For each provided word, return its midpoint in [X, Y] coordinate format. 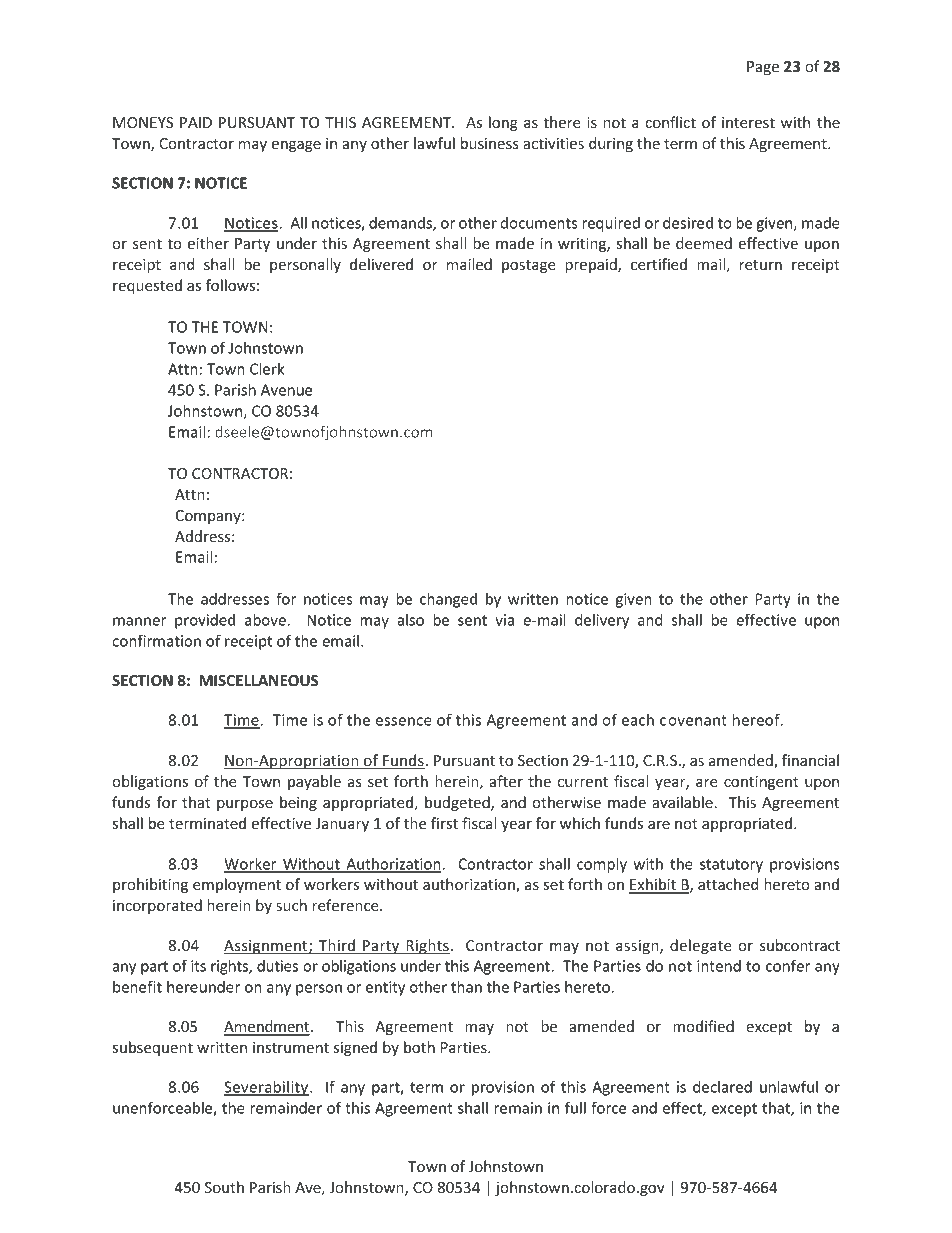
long [503, 123]
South [224, 1187]
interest [748, 122]
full [575, 1107]
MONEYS [143, 122]
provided [205, 621]
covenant [693, 720]
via [504, 620]
